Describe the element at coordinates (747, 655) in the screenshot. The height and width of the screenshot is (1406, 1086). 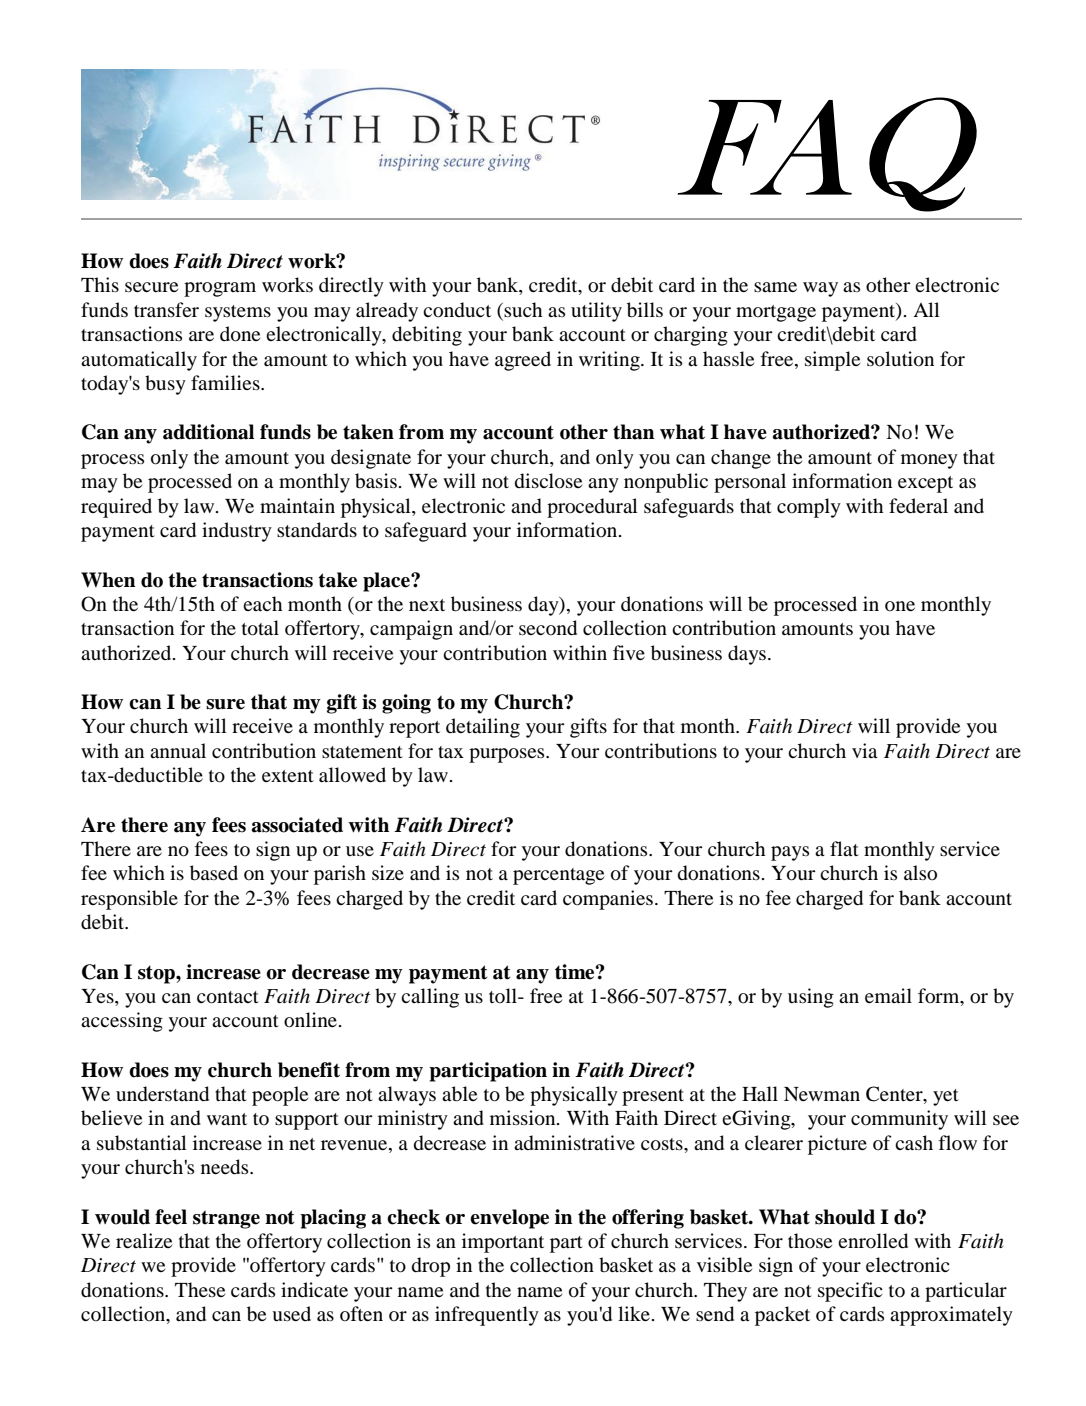
I see `days` at that location.
